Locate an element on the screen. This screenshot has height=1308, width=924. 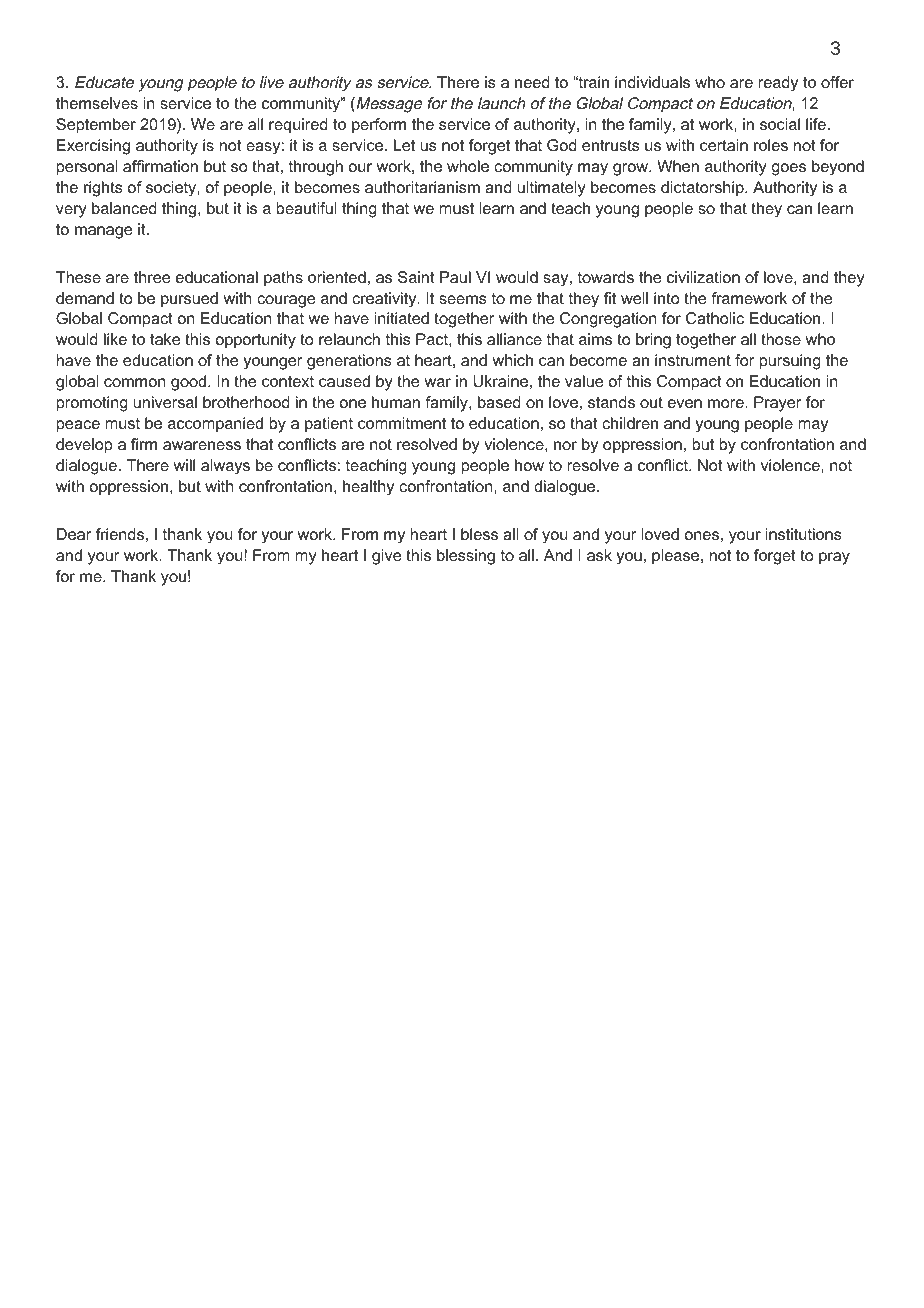
Message is located at coordinates (388, 105).
